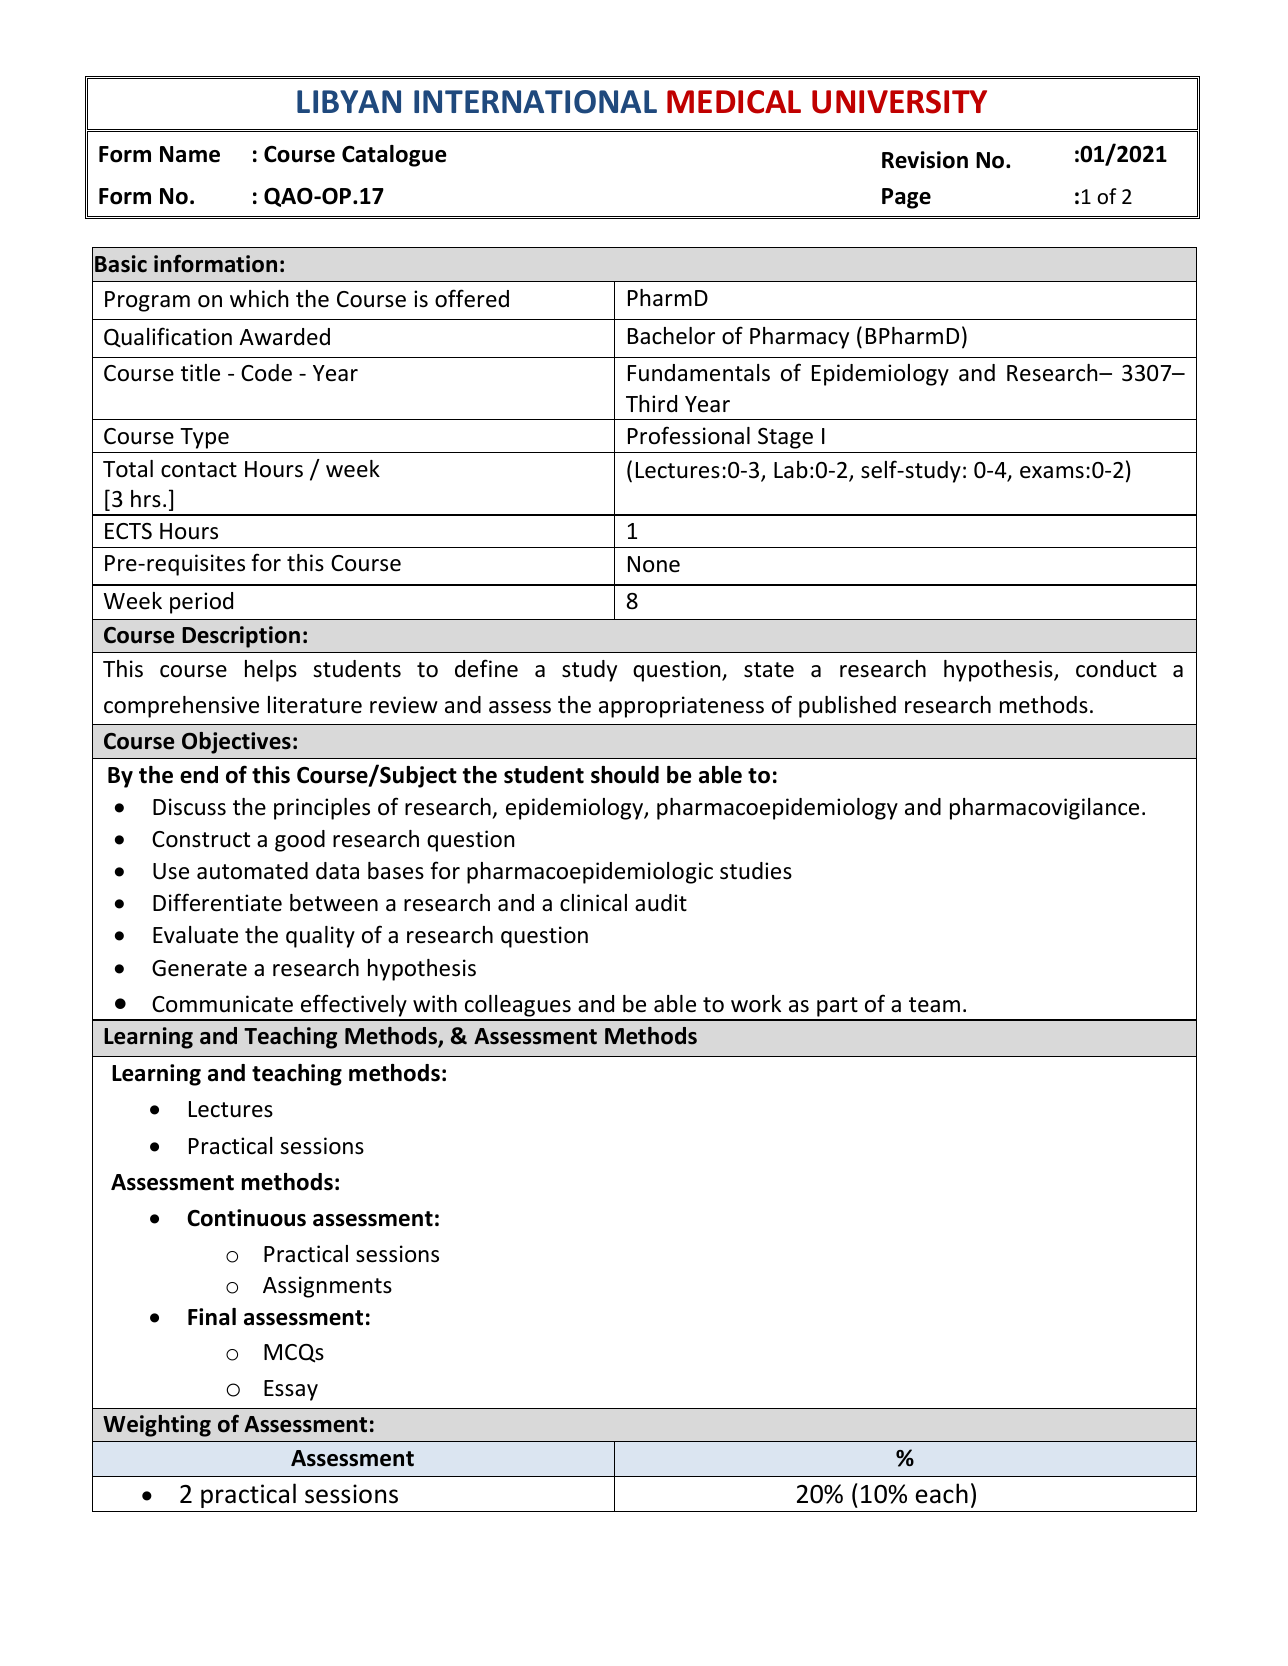 This page has width=1288, height=1666. Describe the element at coordinates (327, 1287) in the page. I see `Assignments` at that location.
